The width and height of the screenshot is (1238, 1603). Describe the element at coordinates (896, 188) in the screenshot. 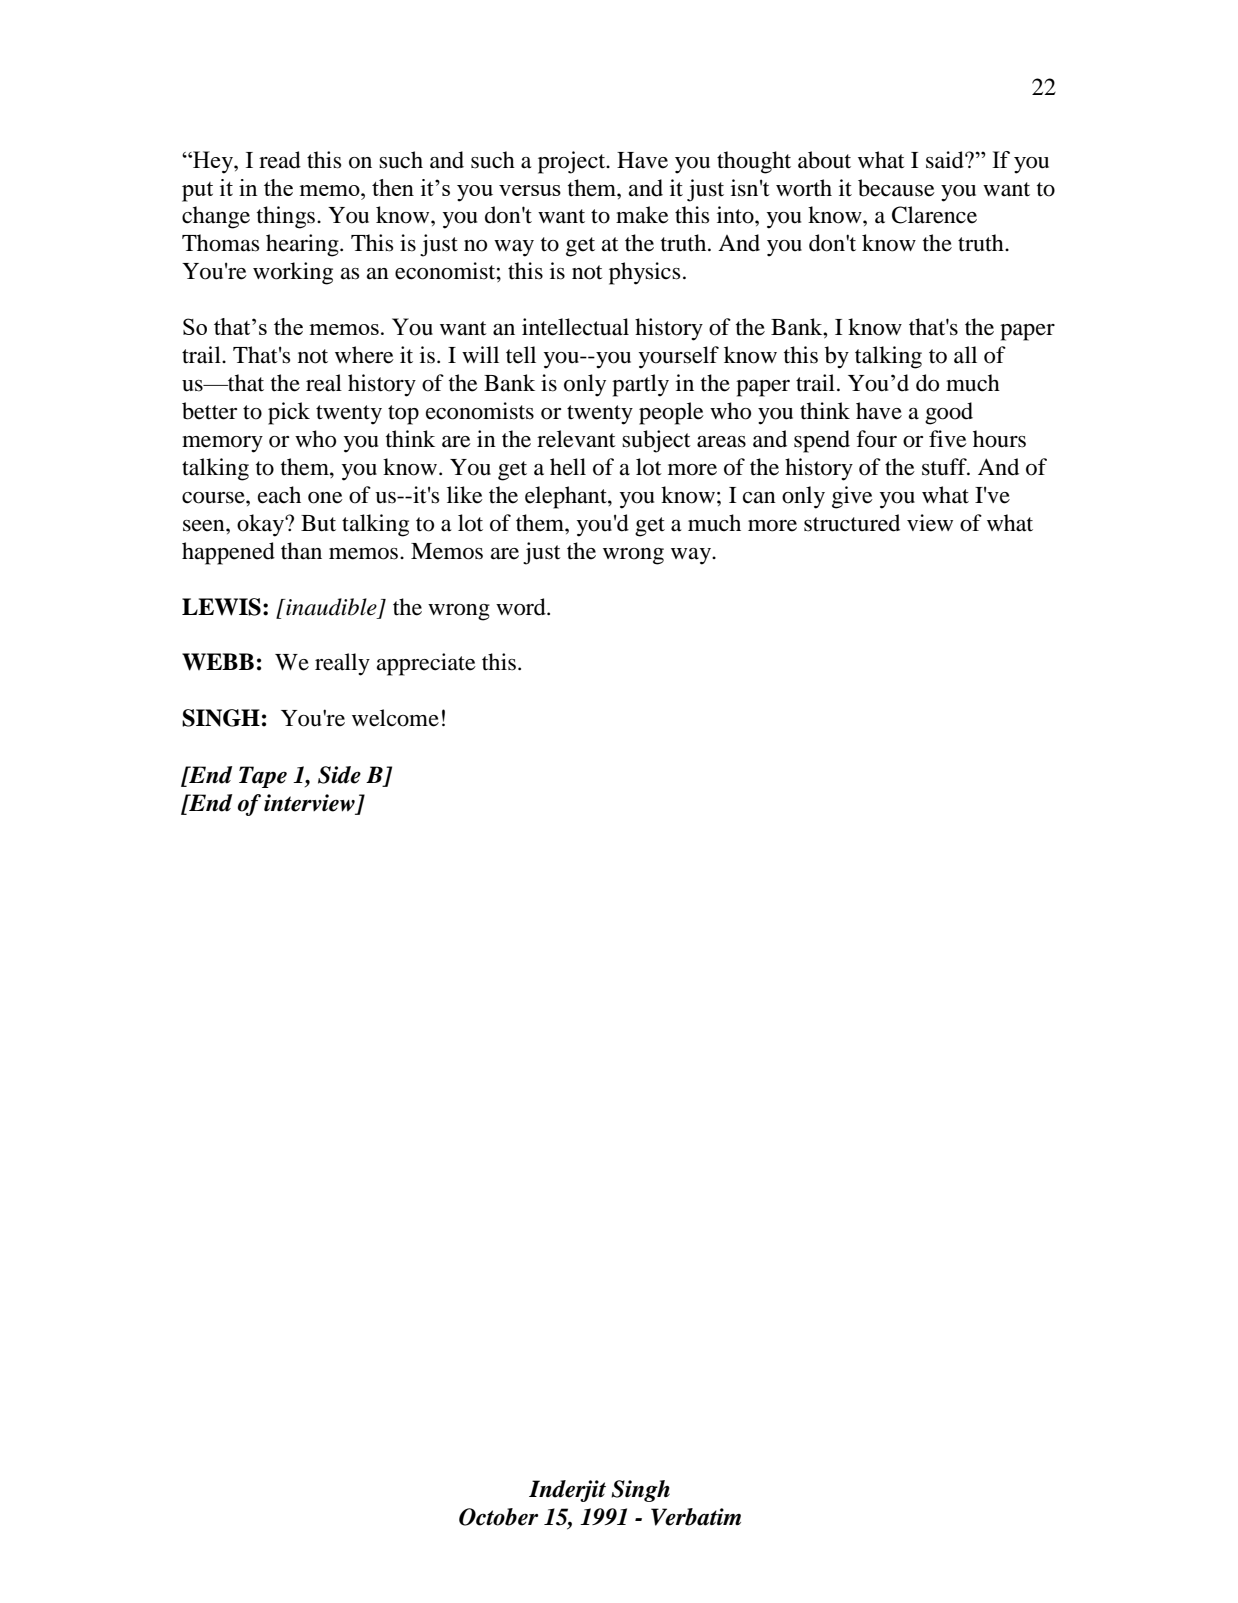

I see `because` at that location.
